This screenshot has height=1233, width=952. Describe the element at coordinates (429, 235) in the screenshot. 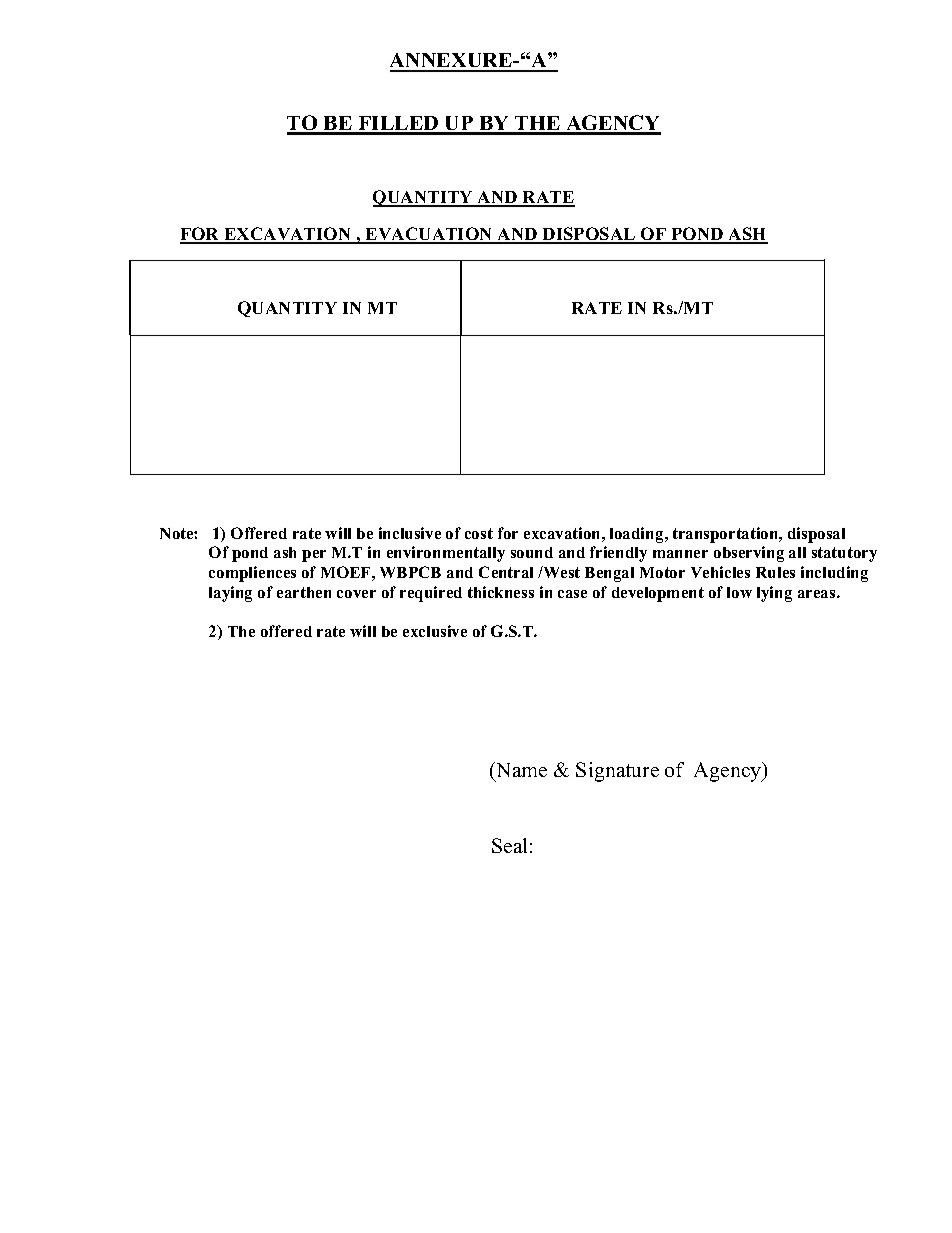

I see `EVACUATION` at that location.
